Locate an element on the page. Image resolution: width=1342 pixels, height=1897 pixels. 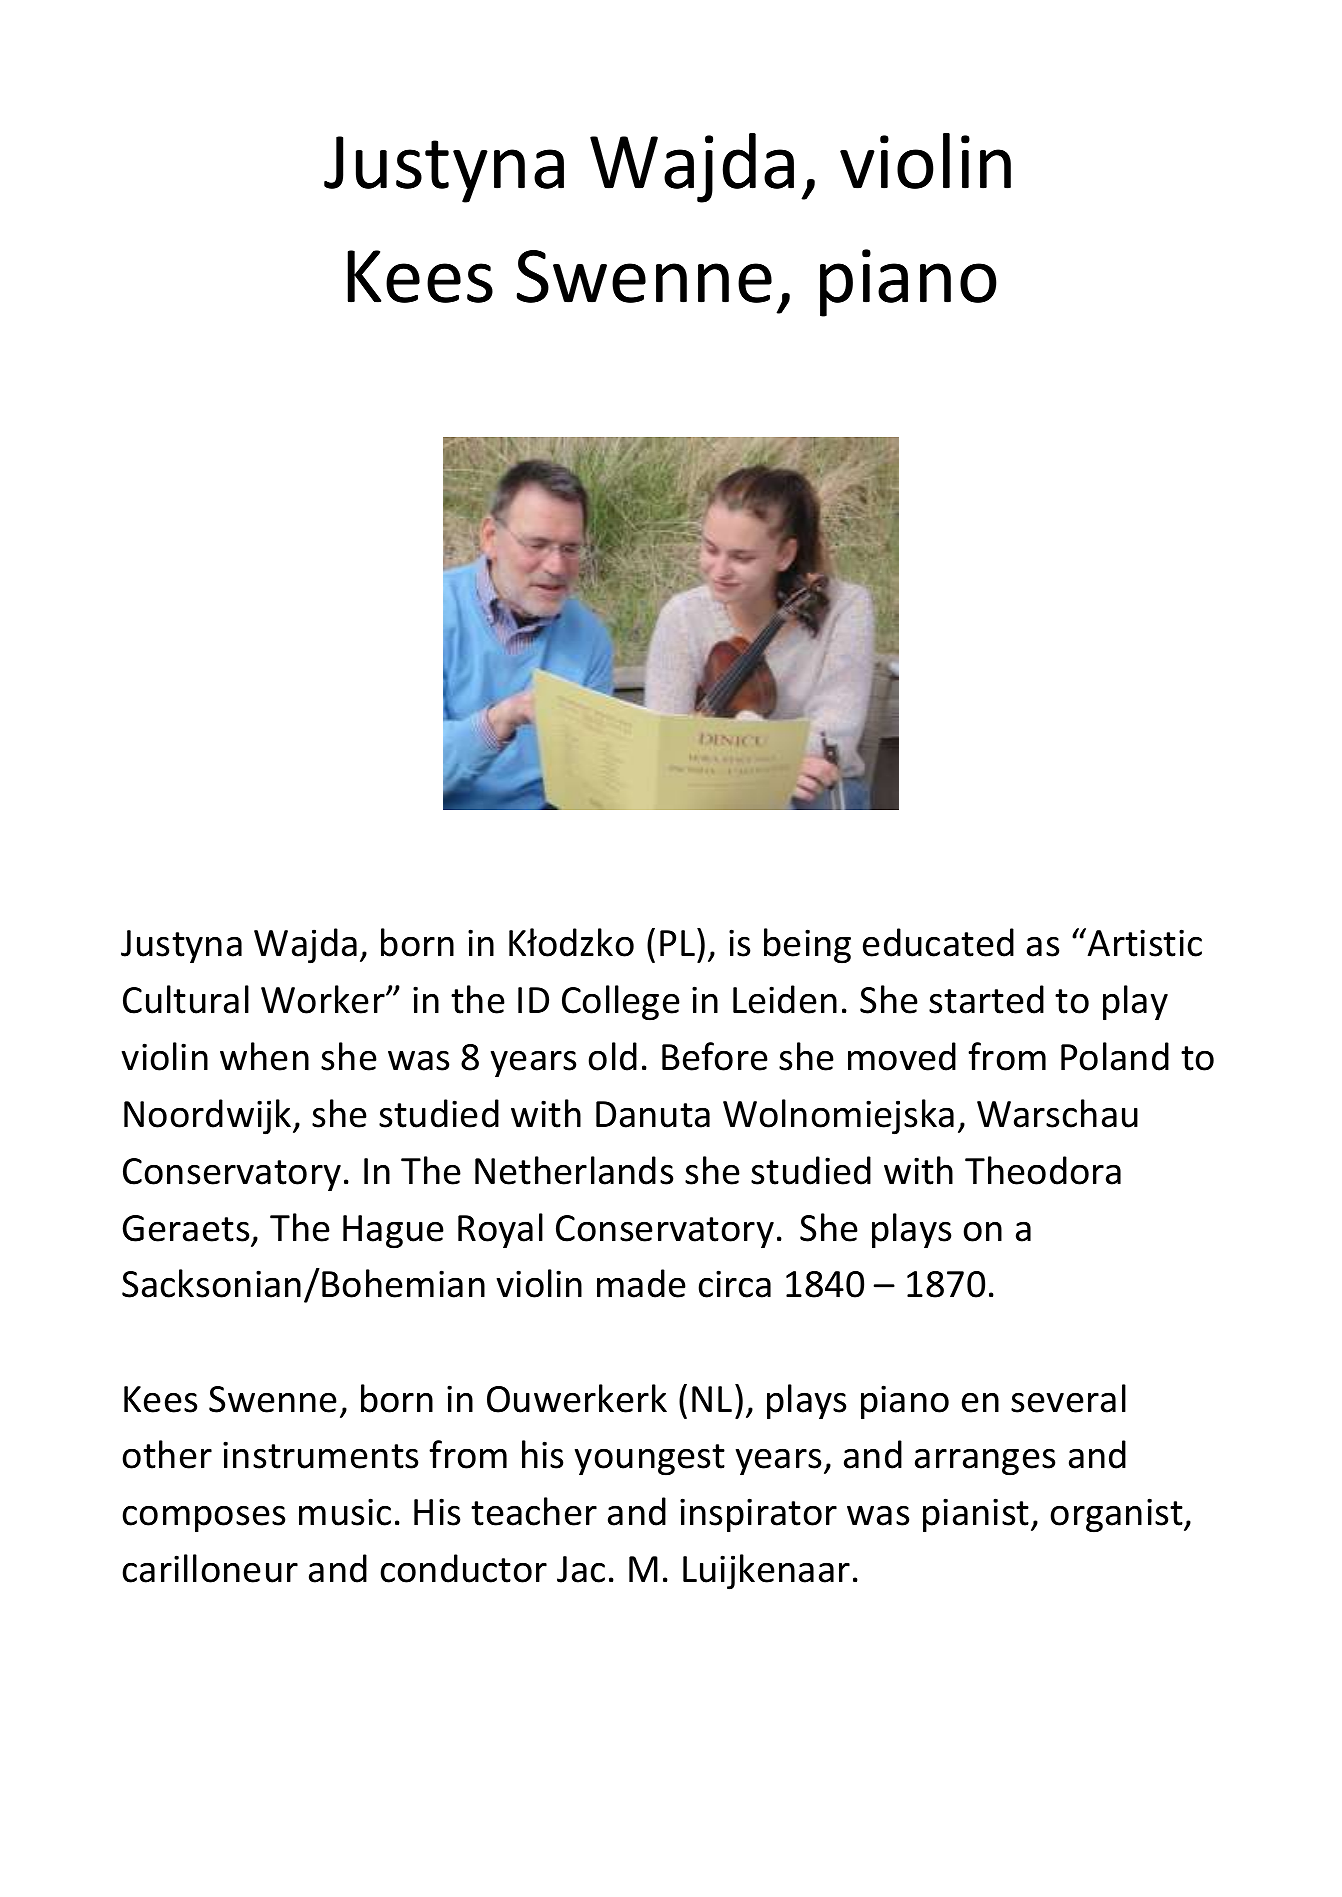
Theodora is located at coordinates (1043, 1170).
